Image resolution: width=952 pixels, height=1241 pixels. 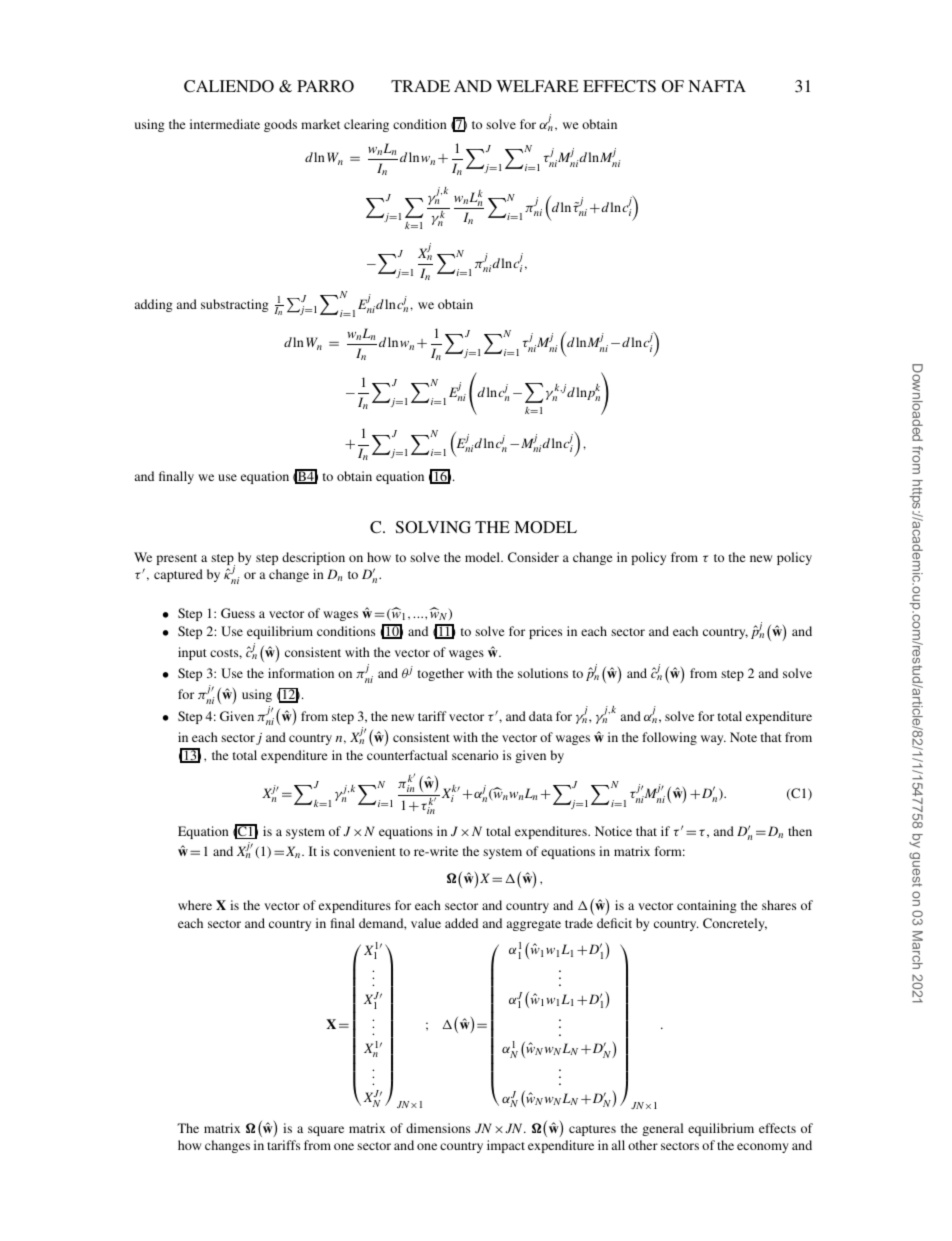 What do you see at coordinates (225, 124) in the document?
I see `intermediate` at bounding box center [225, 124].
